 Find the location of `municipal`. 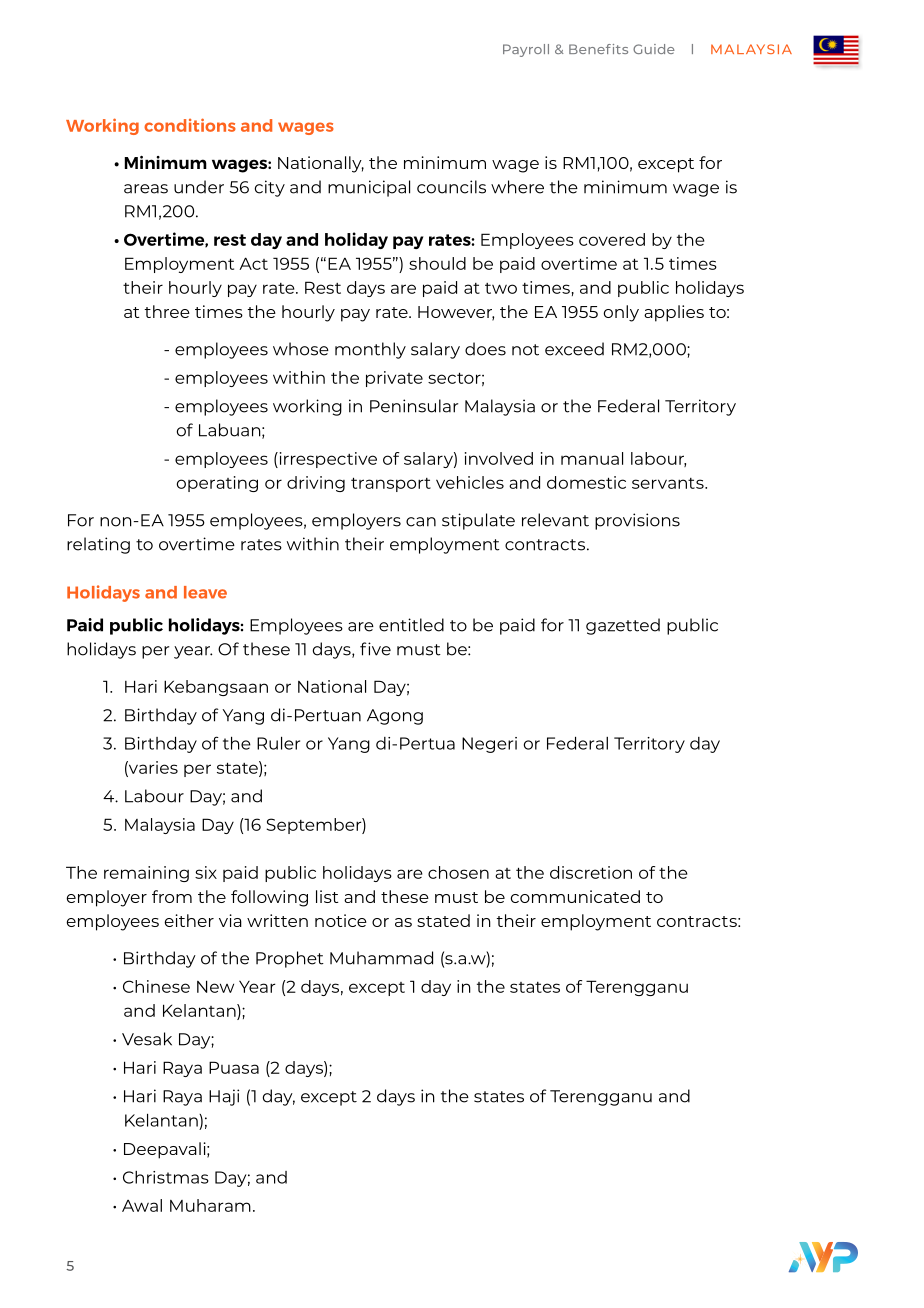

municipal is located at coordinates (369, 188).
